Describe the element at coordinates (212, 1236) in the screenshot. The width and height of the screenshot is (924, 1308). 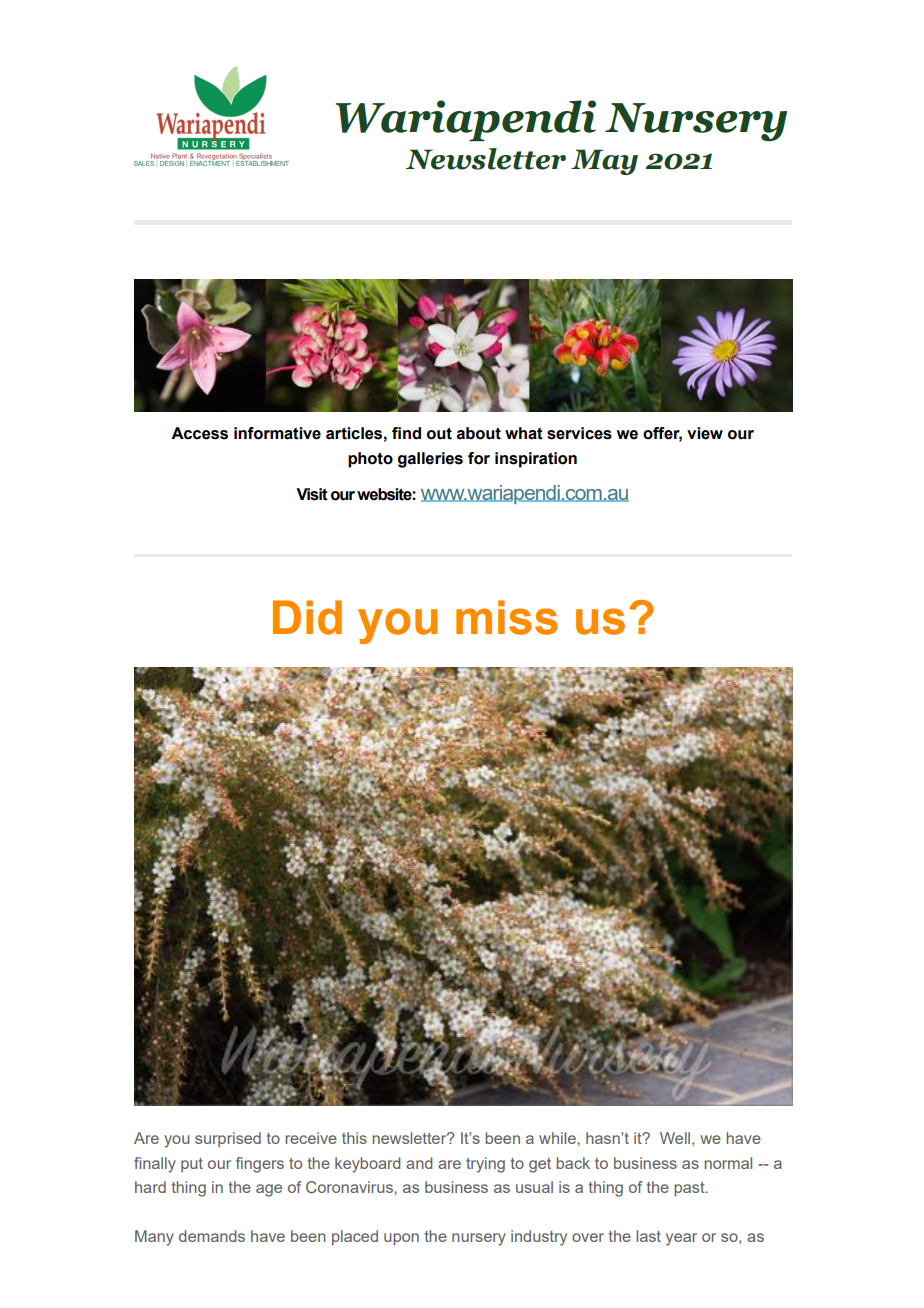
I see `demands` at that location.
